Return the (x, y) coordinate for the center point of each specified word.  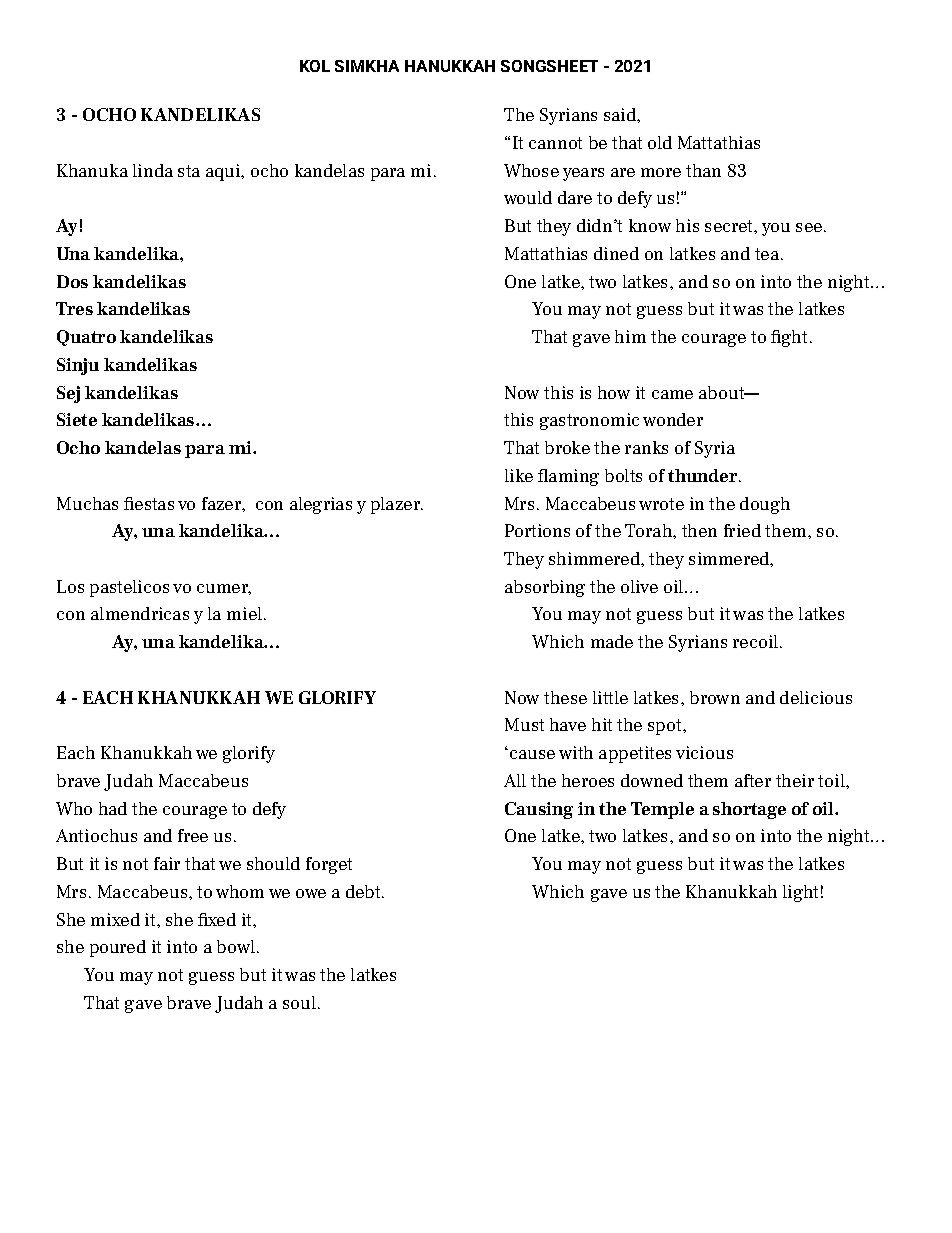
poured (118, 948)
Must (524, 724)
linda (153, 170)
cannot (555, 143)
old (660, 142)
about (723, 392)
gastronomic (589, 421)
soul (299, 1002)
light (800, 893)
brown (715, 697)
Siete (77, 419)
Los (70, 586)
